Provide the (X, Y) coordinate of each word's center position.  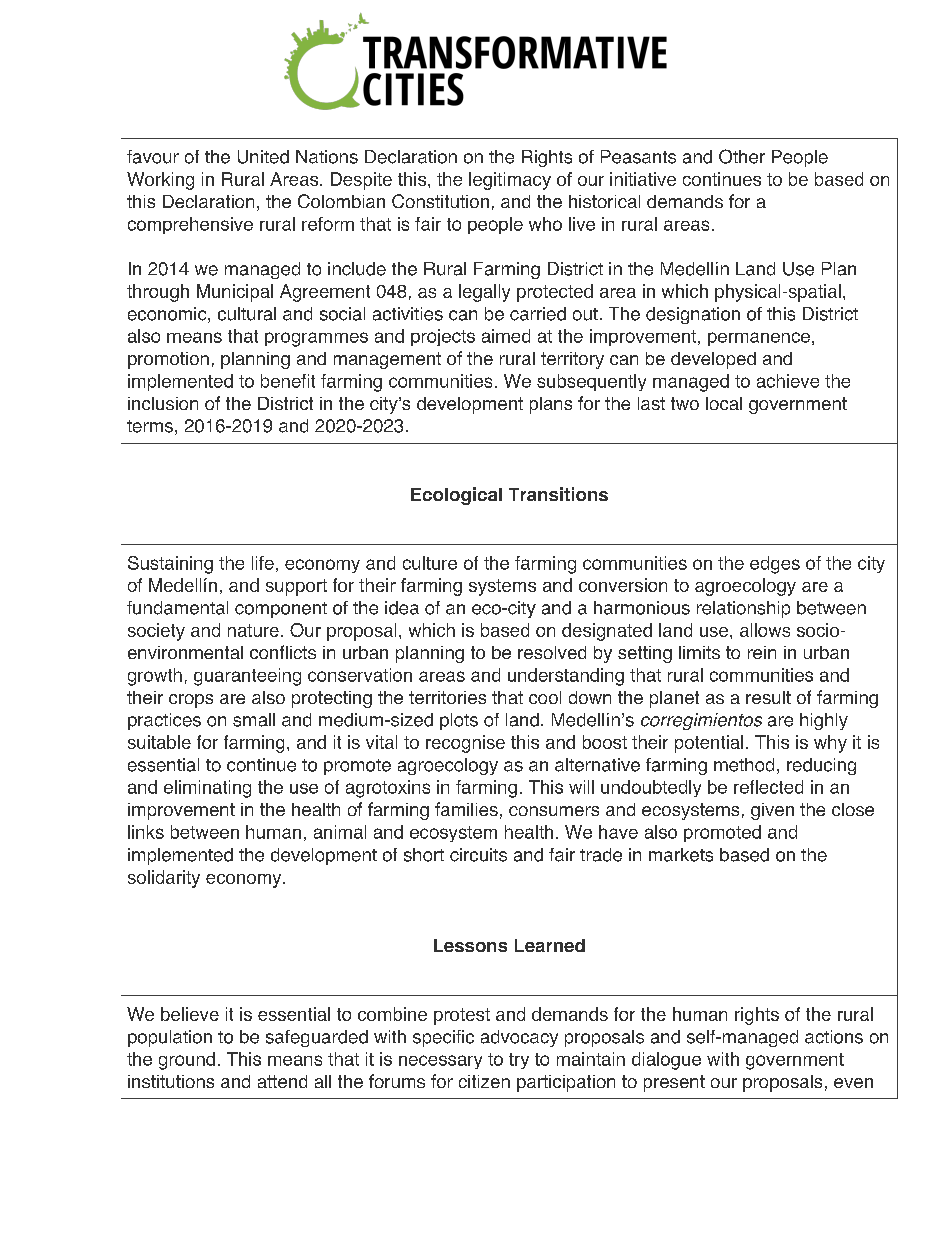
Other (742, 156)
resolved (552, 652)
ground (187, 1061)
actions (834, 1037)
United (263, 157)
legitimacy (510, 181)
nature (253, 630)
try (519, 1061)
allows (765, 630)
